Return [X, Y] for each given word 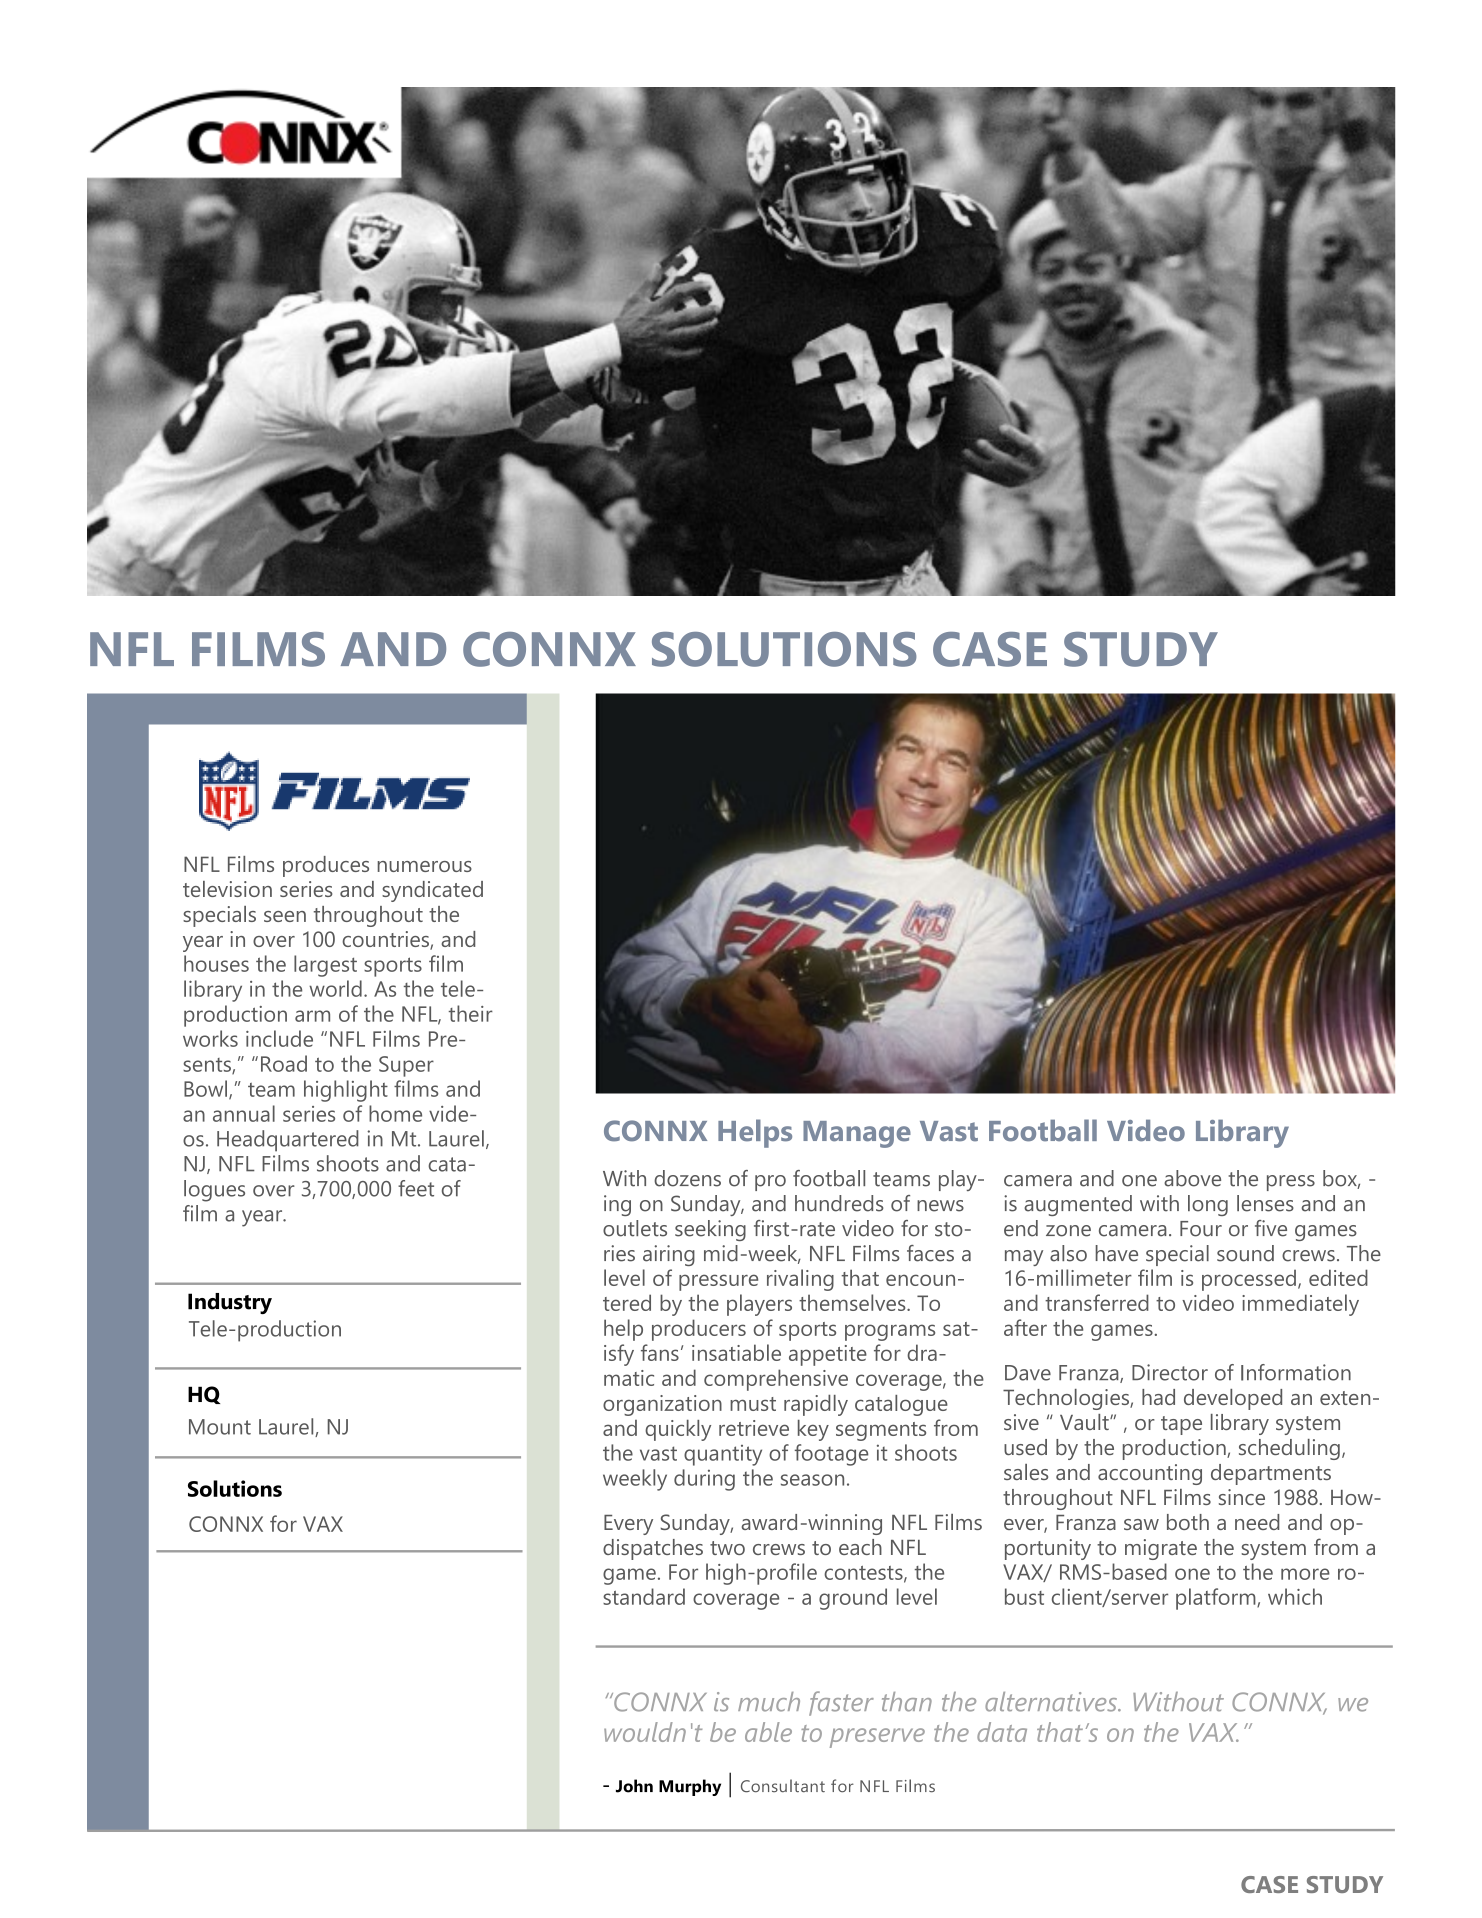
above [1192, 1178]
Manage [857, 1134]
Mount [220, 1427]
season [812, 1480]
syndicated [432, 891]
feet [416, 1188]
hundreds [839, 1203]
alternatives [1052, 1702]
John [634, 1786]
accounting [1150, 1474]
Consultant [783, 1786]
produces [326, 866]
